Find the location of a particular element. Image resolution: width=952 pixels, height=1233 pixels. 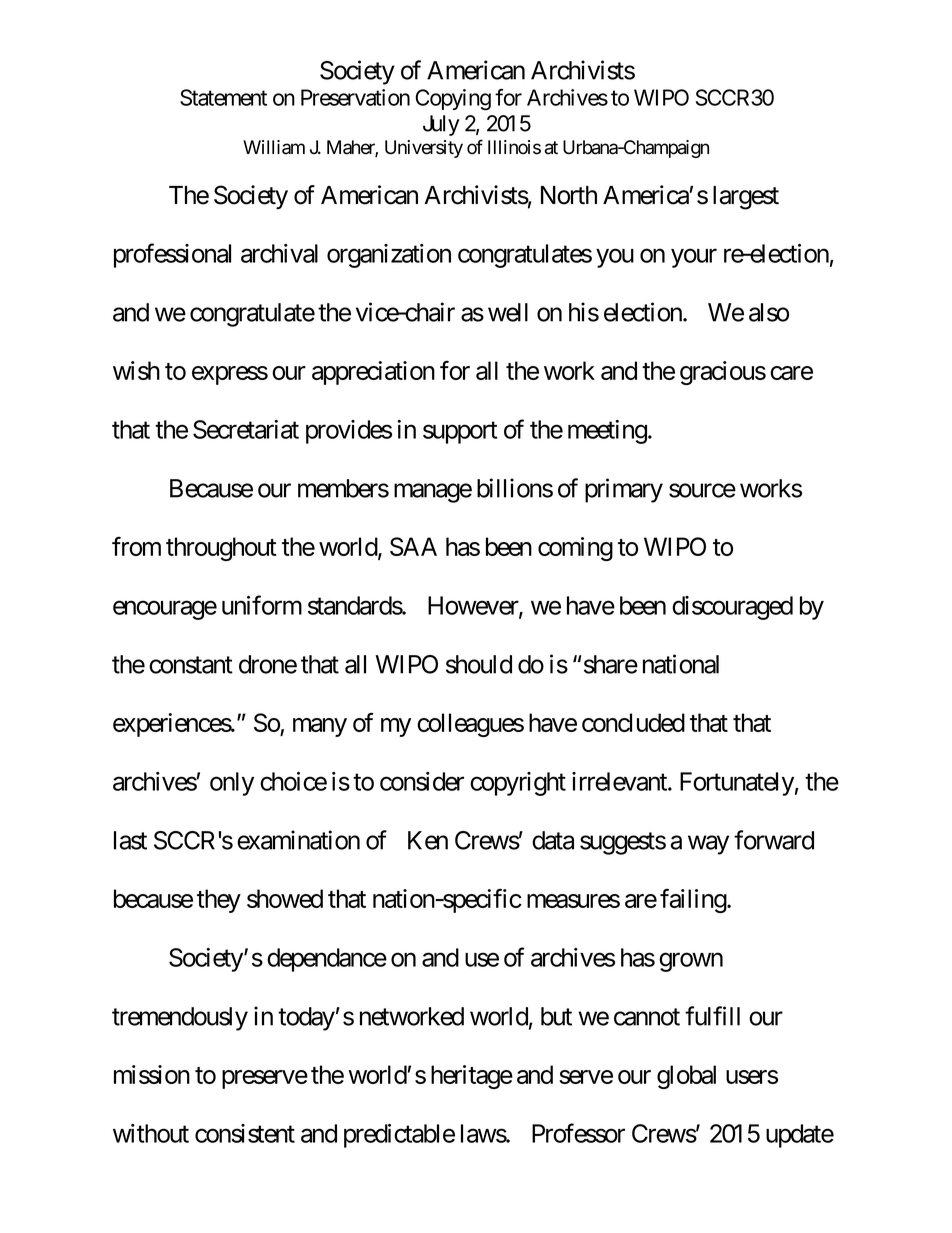

primary is located at coordinates (624, 490).
